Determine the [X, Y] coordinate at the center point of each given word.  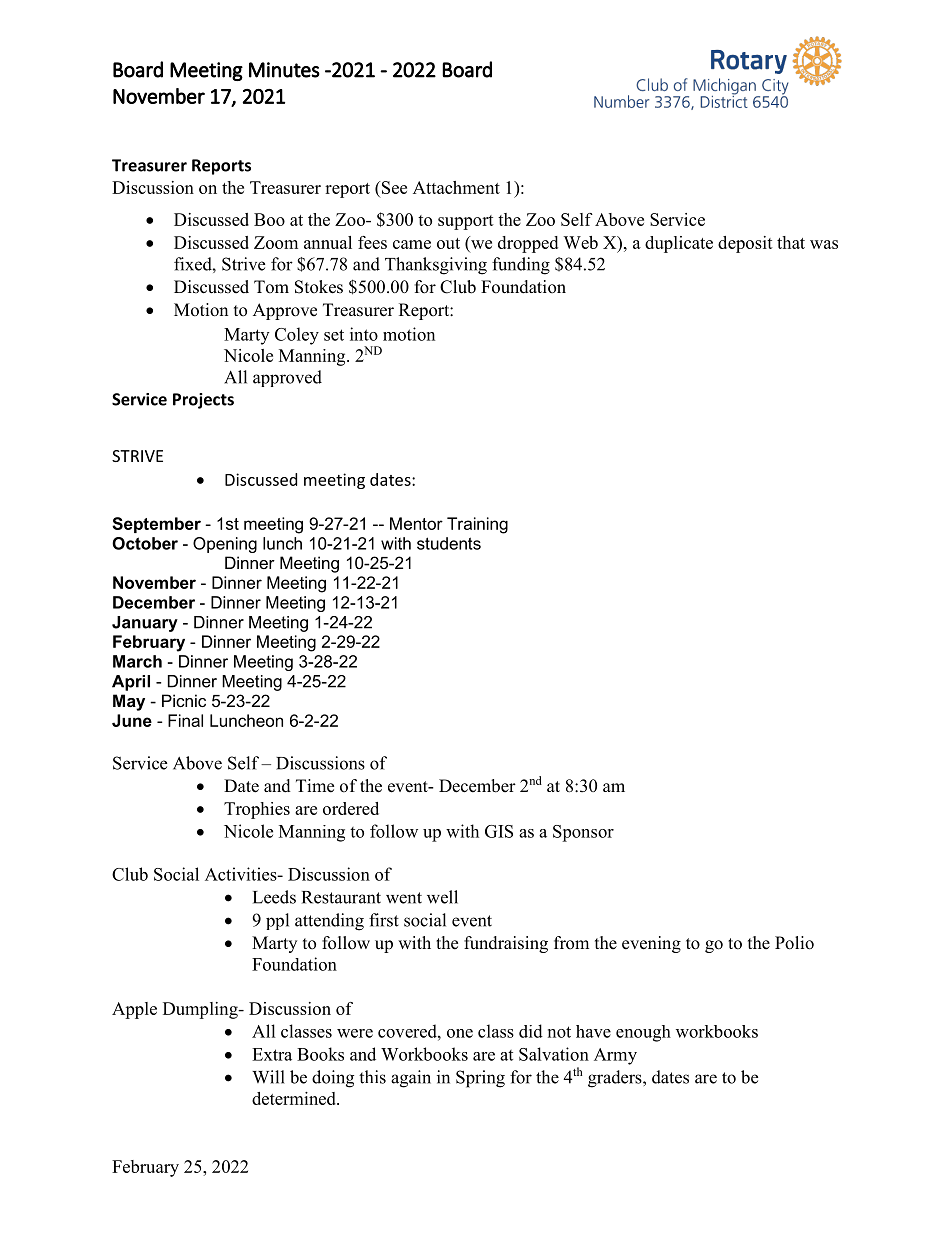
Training [477, 525]
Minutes [284, 70]
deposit [745, 244]
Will [268, 1077]
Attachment [456, 187]
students [449, 543]
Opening [225, 545]
